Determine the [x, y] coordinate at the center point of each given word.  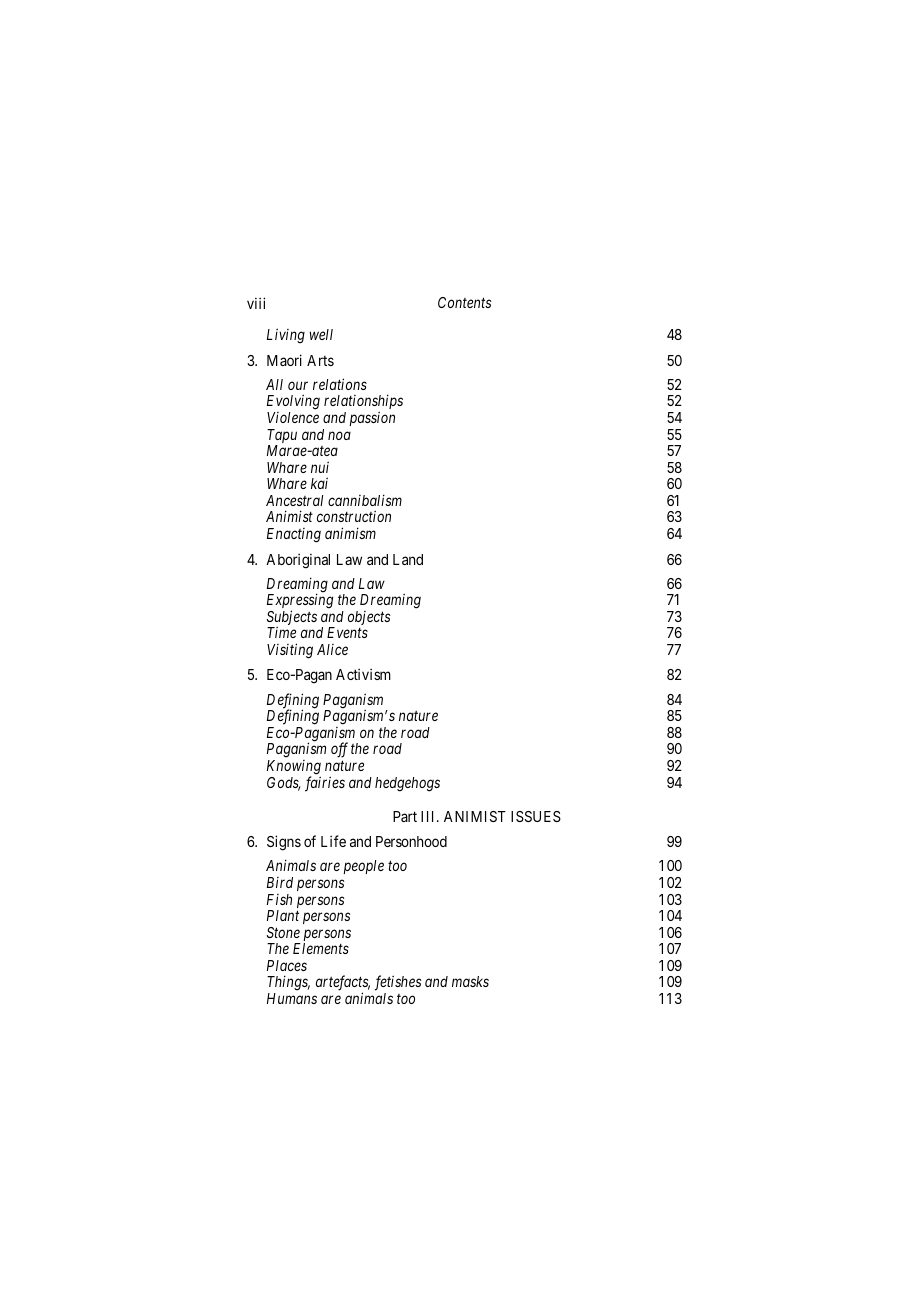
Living [286, 336]
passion [372, 418]
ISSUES [536, 816]
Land [408, 559]
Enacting [294, 535]
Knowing [294, 768]
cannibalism [365, 500]
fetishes [398, 984]
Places [287, 965]
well [321, 334]
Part [405, 816]
